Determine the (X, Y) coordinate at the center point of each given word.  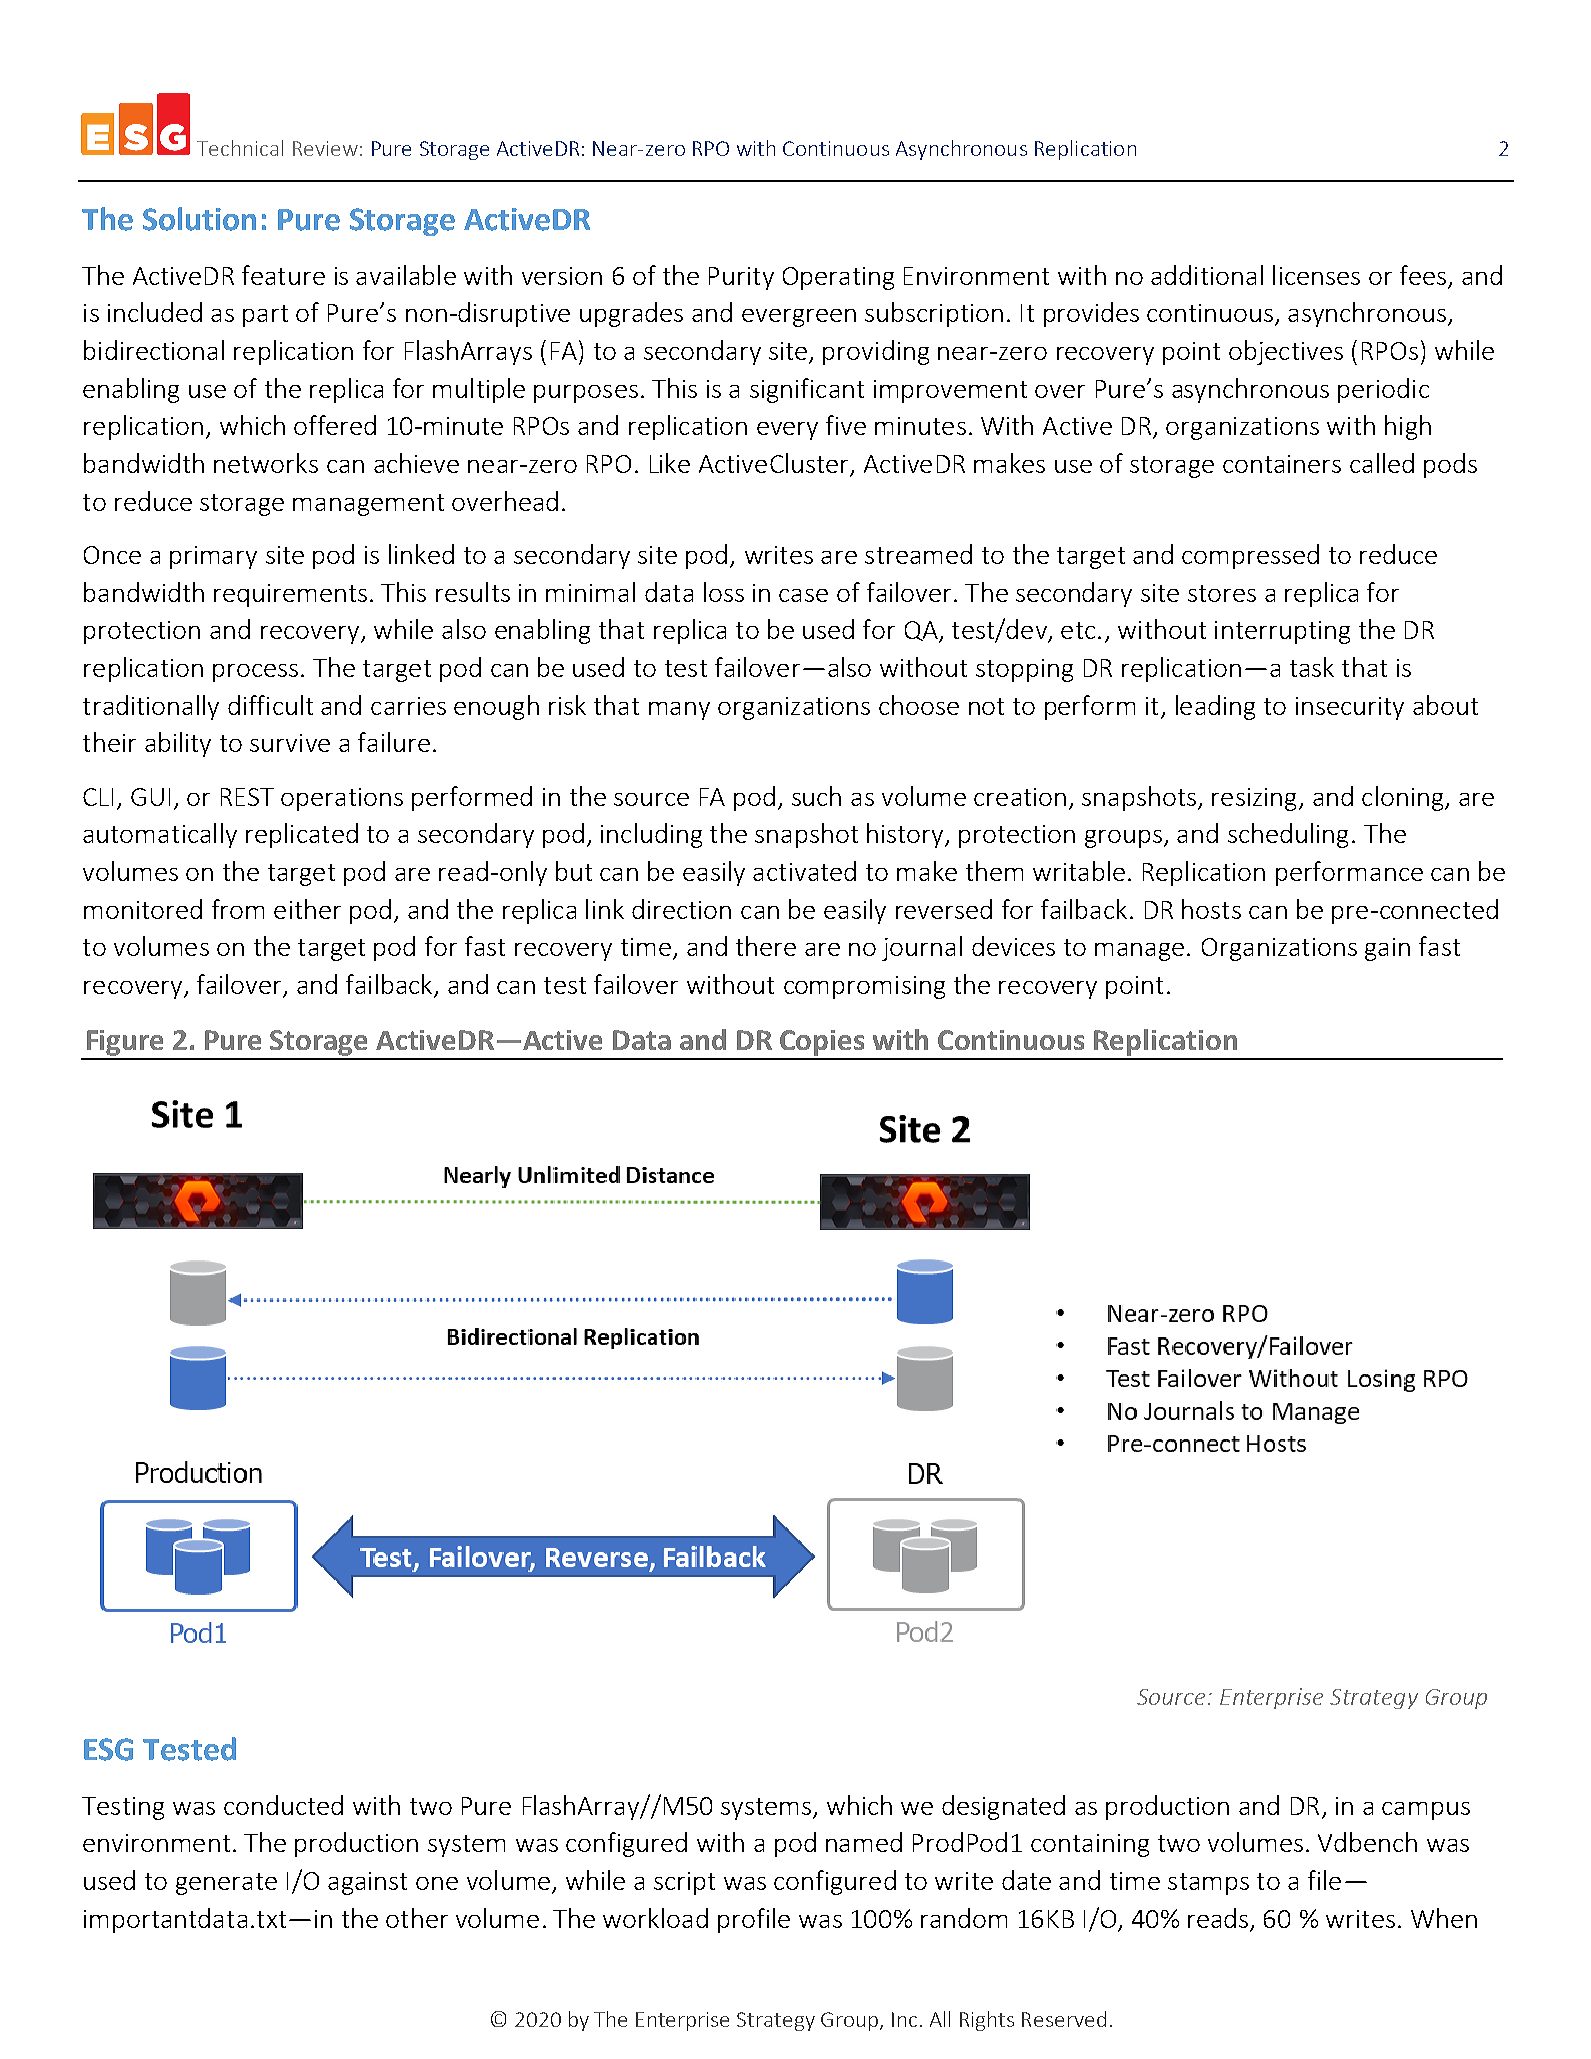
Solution (199, 219)
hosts (1211, 909)
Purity (741, 278)
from (238, 909)
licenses (1316, 275)
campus (1426, 1811)
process (255, 673)
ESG (108, 1749)
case (803, 595)
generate (226, 1884)
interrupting (1282, 632)
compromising (864, 987)
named (864, 1842)
